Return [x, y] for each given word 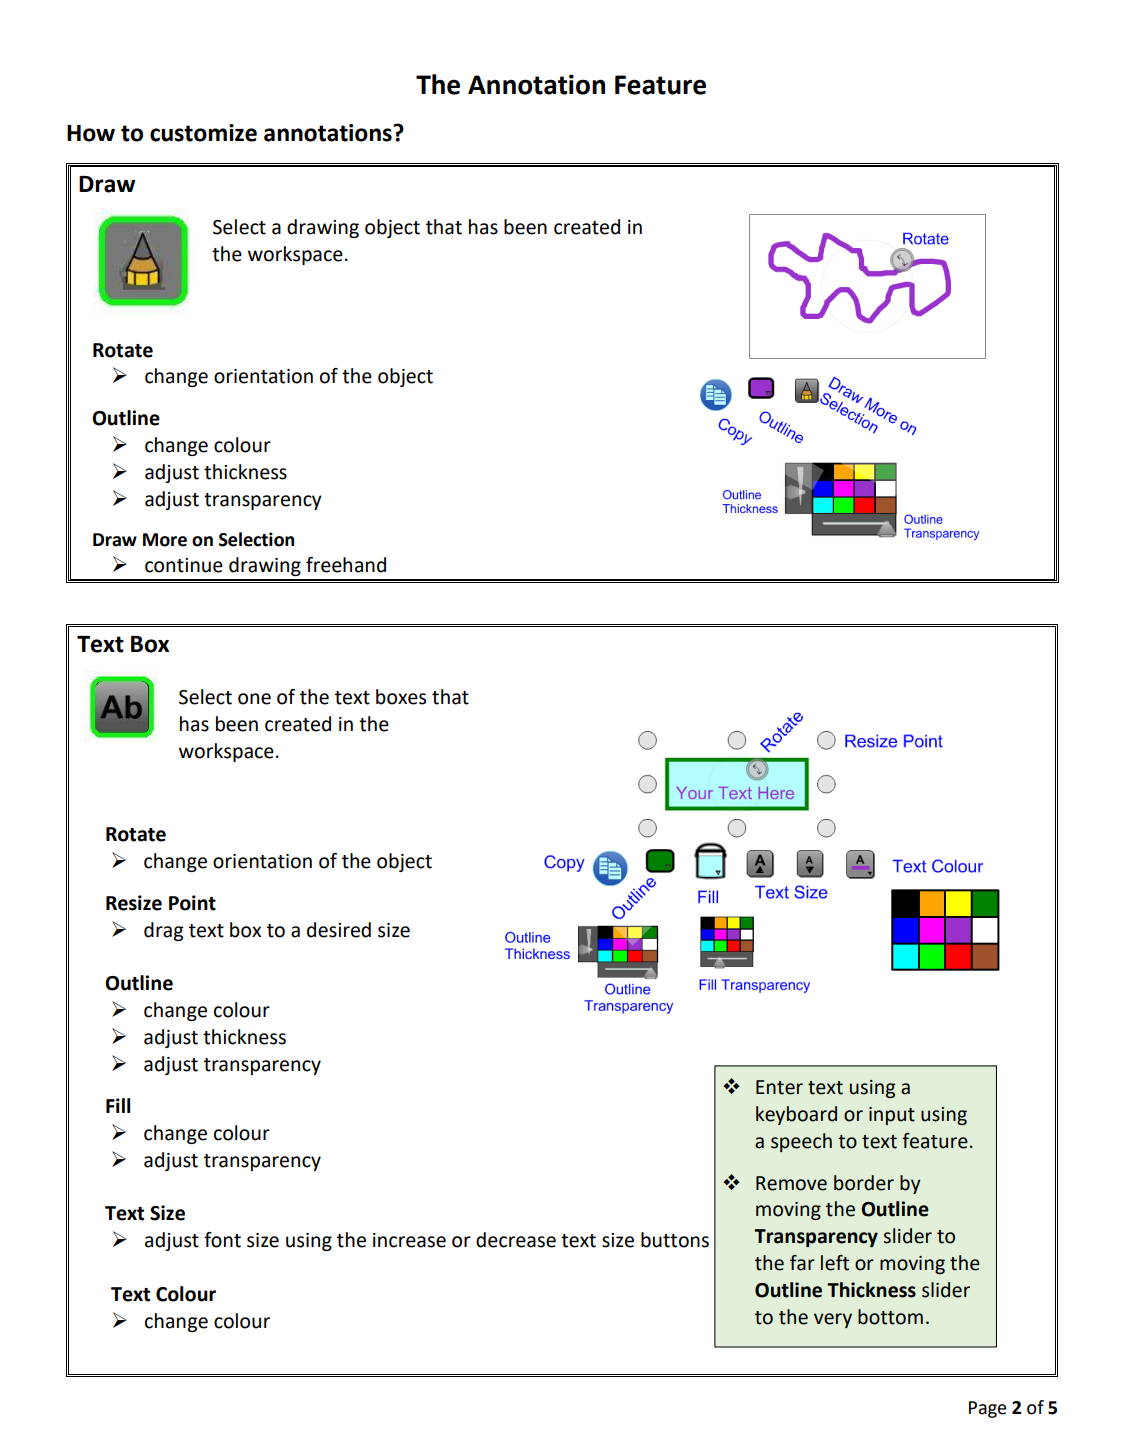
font [222, 1240]
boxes [401, 697]
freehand [346, 565]
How [91, 133]
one [254, 699]
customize [203, 133]
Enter [779, 1087]
